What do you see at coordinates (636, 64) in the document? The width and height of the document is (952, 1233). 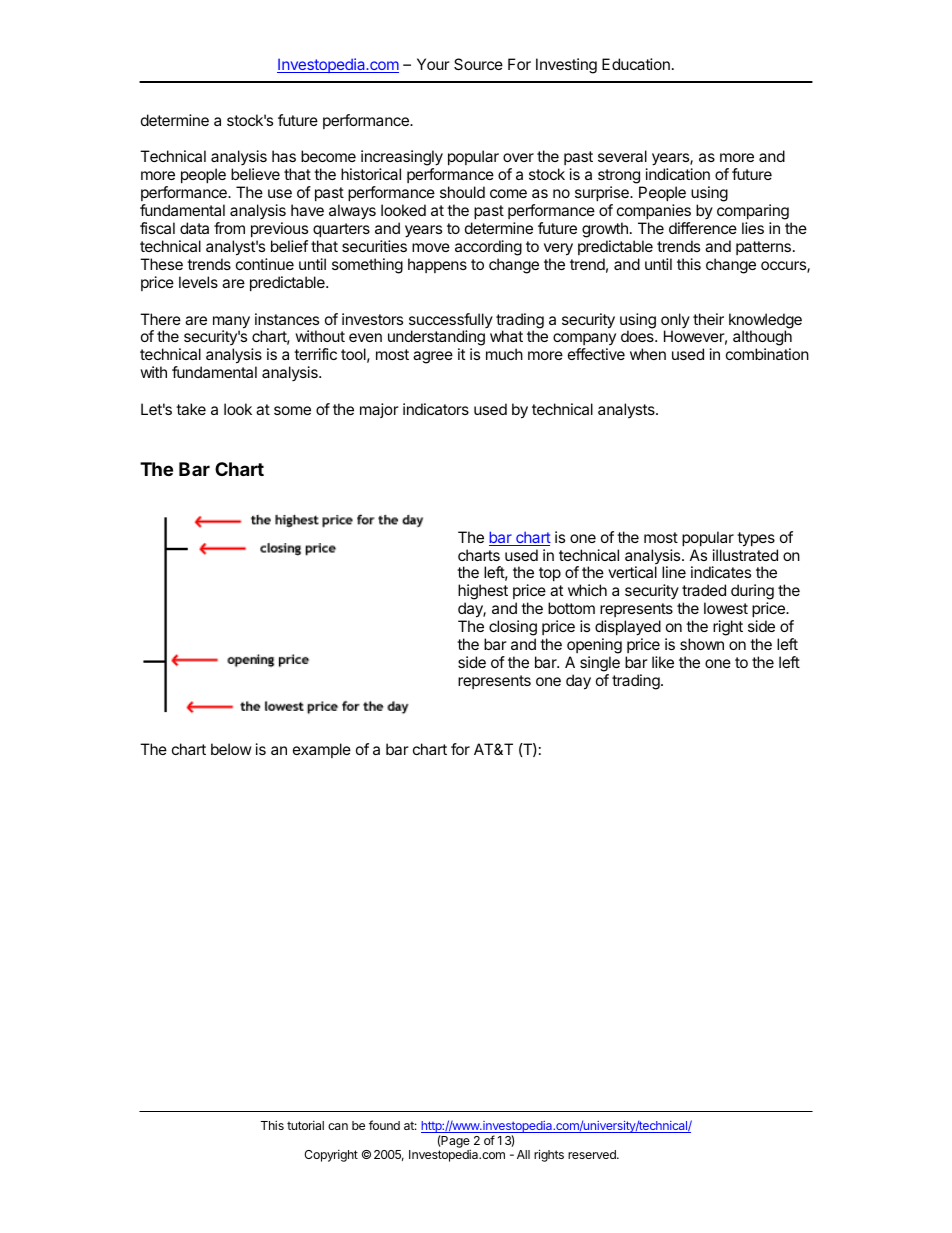 I see `Education` at bounding box center [636, 64].
